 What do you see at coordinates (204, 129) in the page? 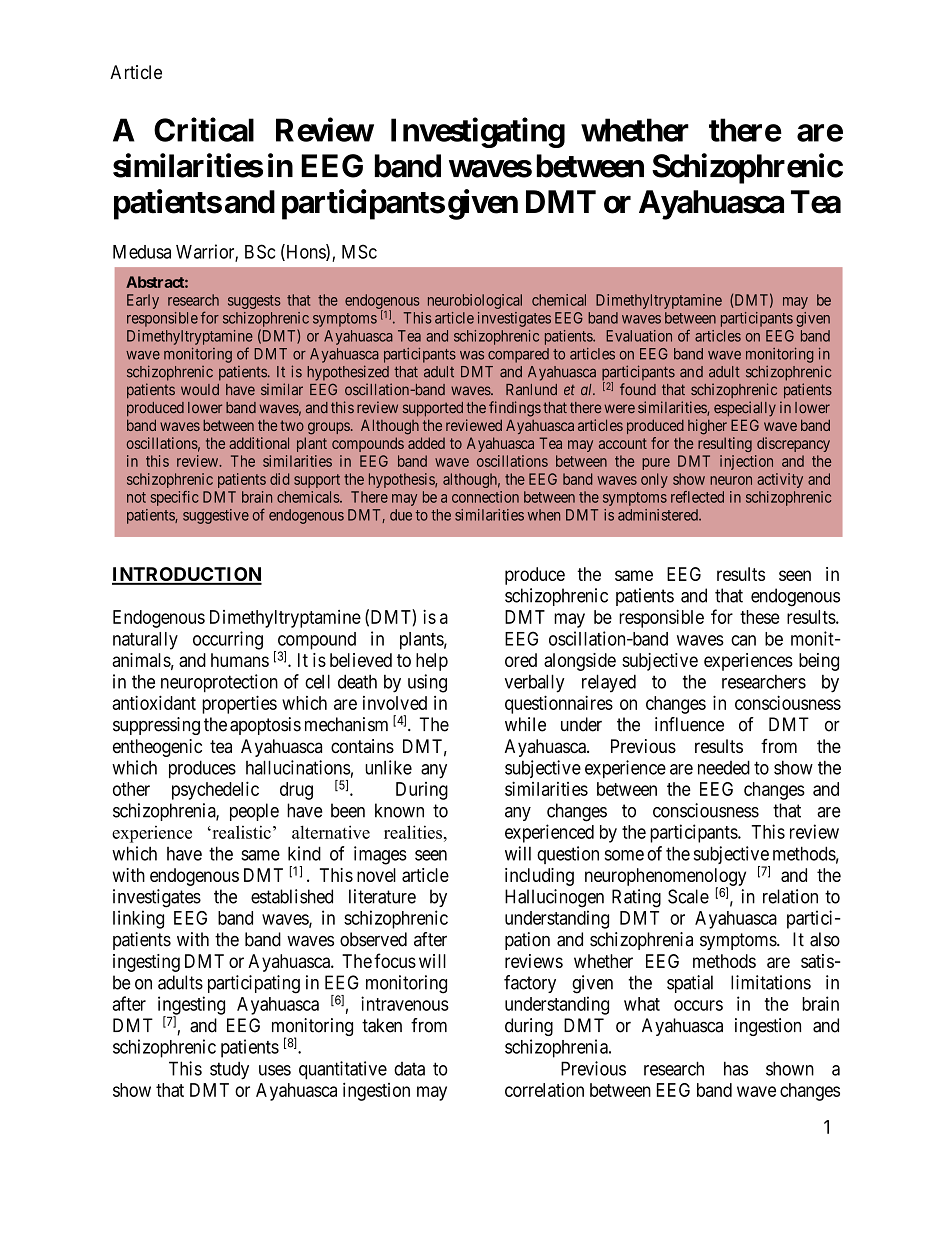
I see `Critical` at bounding box center [204, 129].
